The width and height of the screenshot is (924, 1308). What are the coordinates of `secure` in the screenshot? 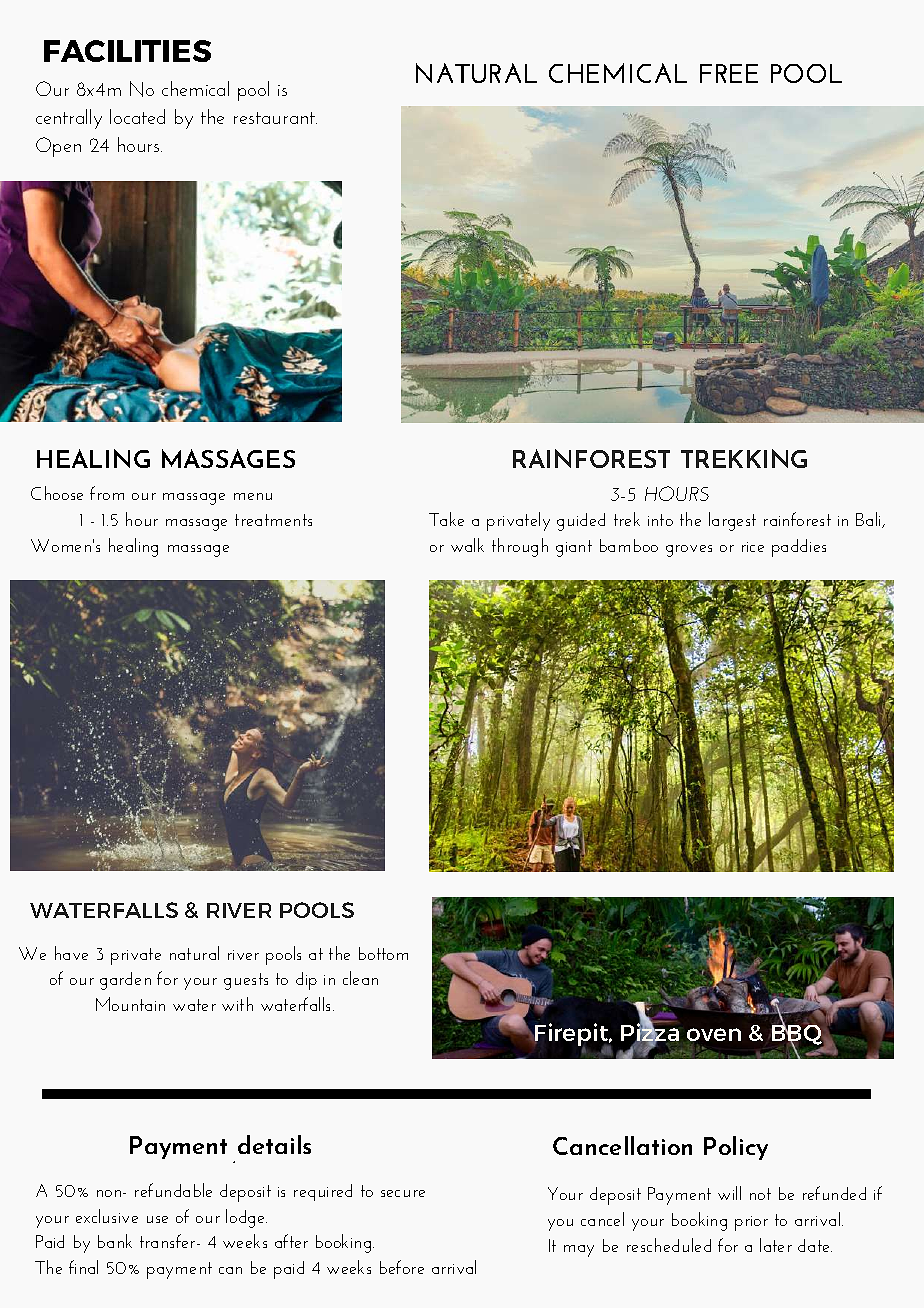 It's located at (403, 1193).
